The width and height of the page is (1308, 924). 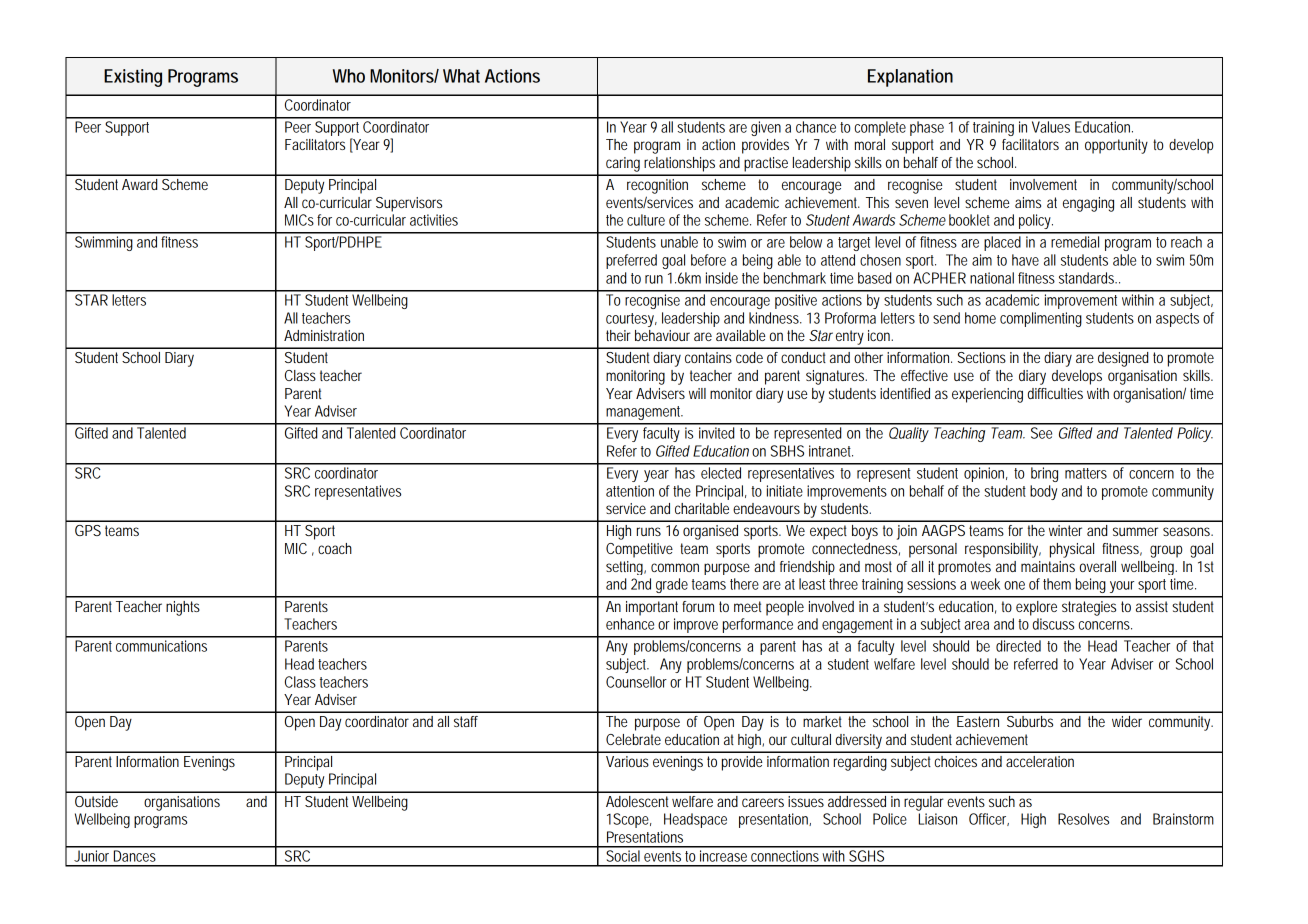 What do you see at coordinates (763, 802) in the page?
I see `careers` at bounding box center [763, 802].
